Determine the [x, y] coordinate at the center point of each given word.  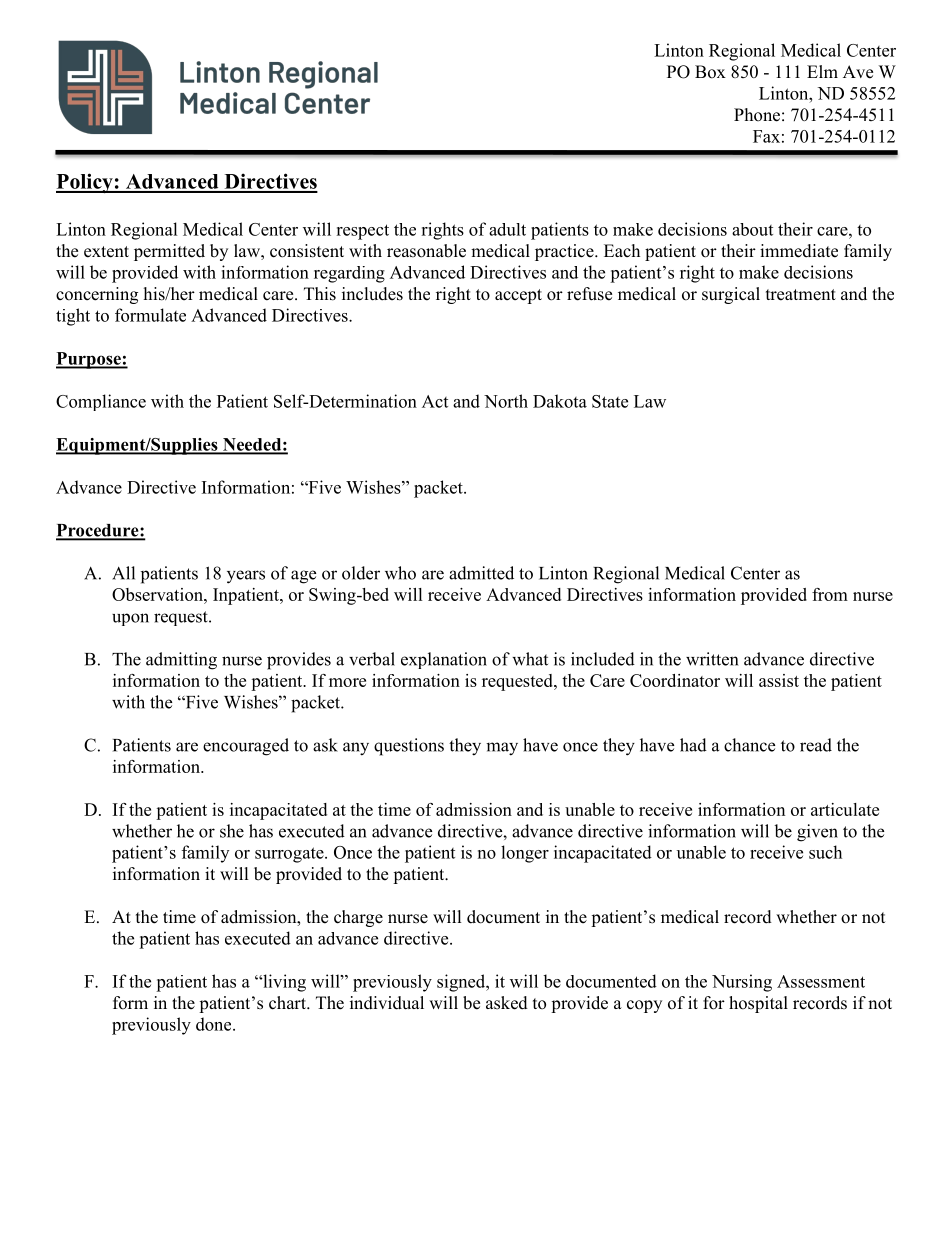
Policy [85, 183]
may [502, 749]
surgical [731, 295]
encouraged [246, 747]
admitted [481, 573]
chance [749, 745]
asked [507, 1003]
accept [518, 296]
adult [507, 229]
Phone [757, 115]
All [123, 573]
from [830, 594]
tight [73, 317]
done [215, 1024]
